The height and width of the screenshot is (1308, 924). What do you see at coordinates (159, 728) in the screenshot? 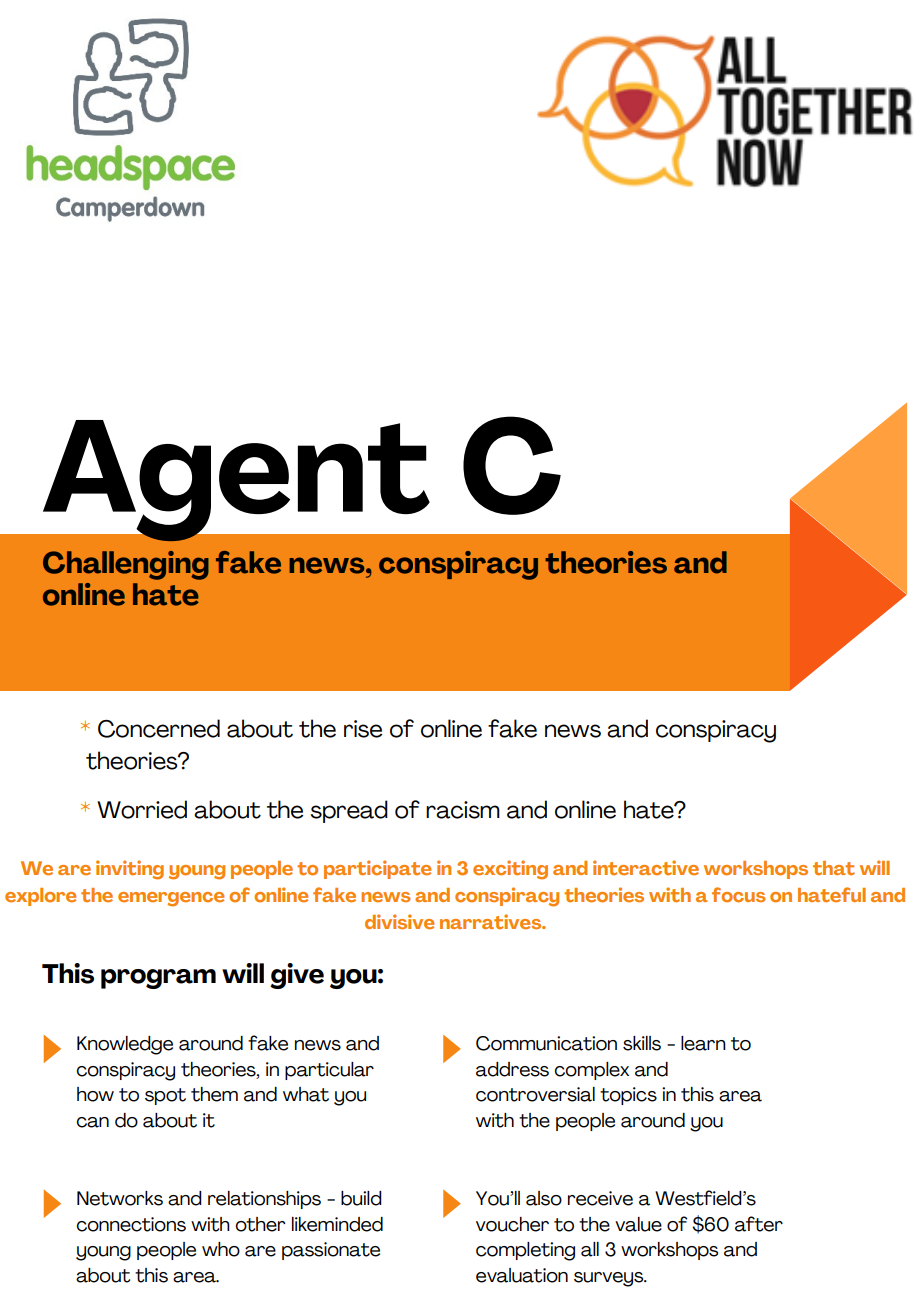
I see `Concerned` at bounding box center [159, 728].
